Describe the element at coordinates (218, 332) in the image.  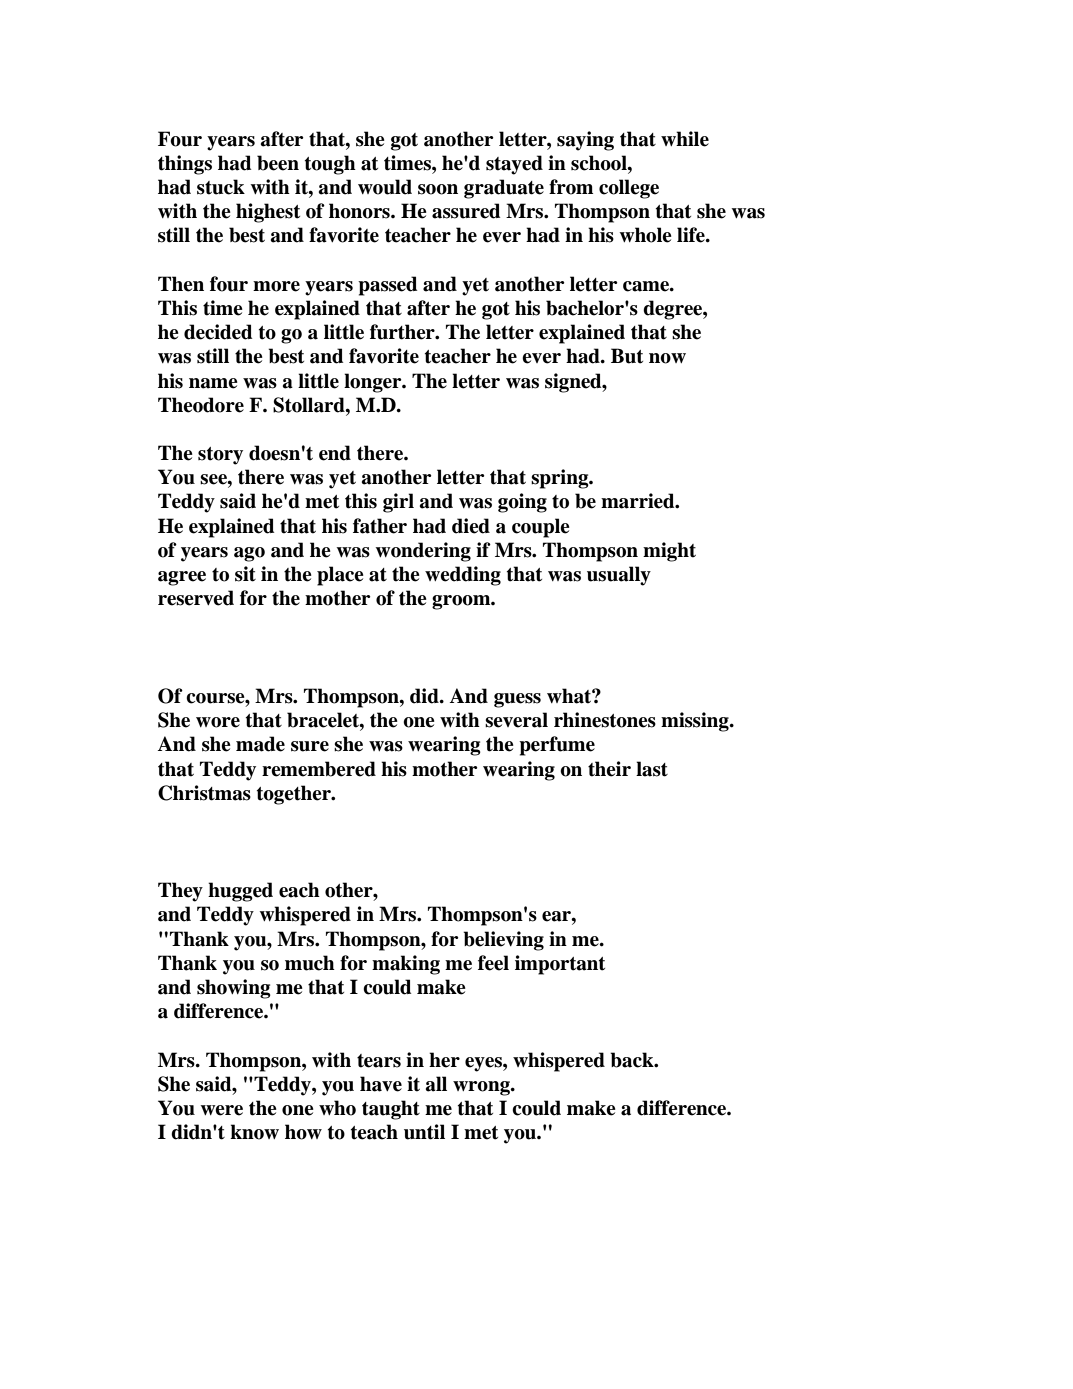
I see `decided` at that location.
